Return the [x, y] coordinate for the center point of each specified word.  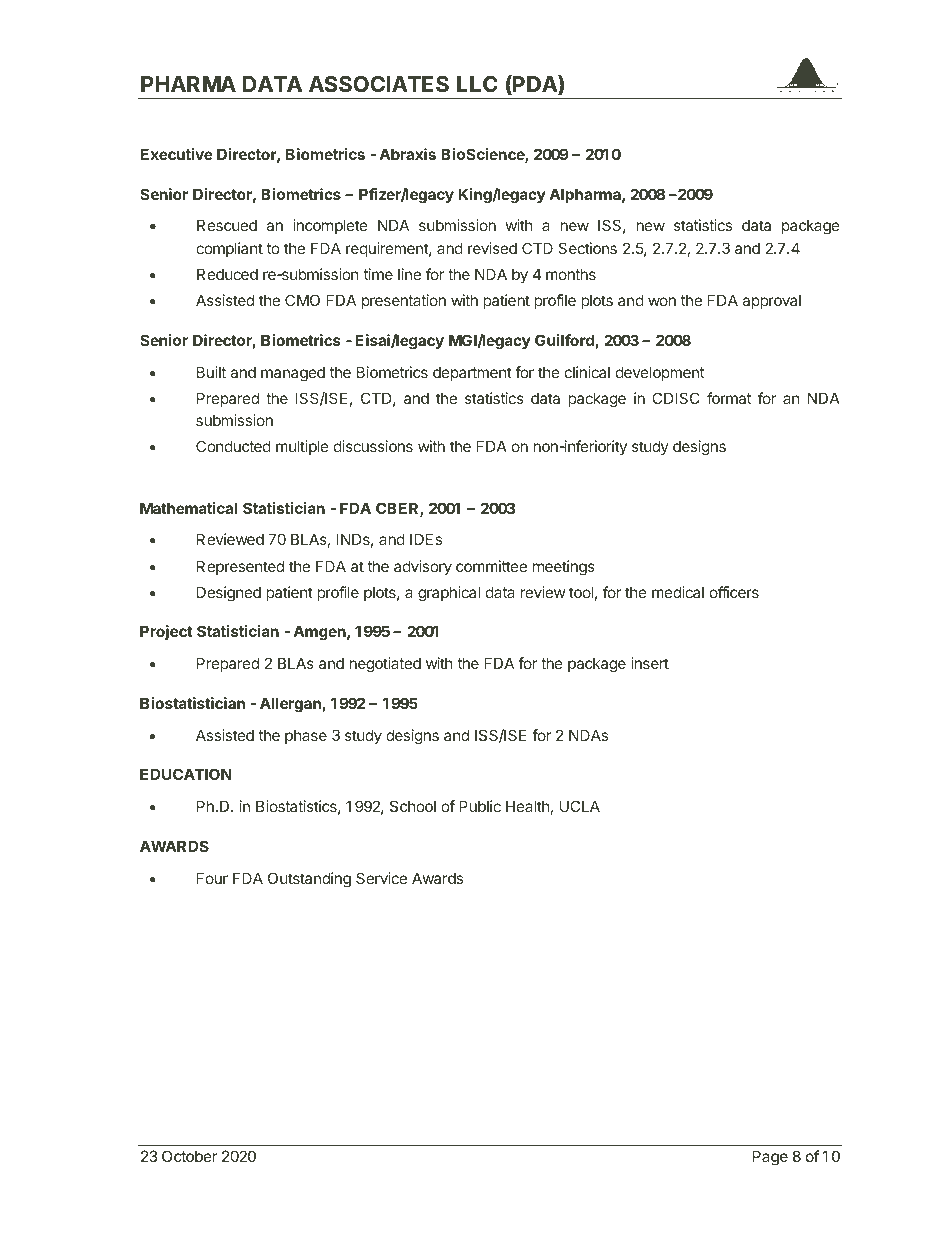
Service [381, 878]
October [189, 1156]
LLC [477, 84]
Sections [587, 248]
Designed [229, 594]
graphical [449, 594]
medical [678, 592]
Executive [177, 154]
